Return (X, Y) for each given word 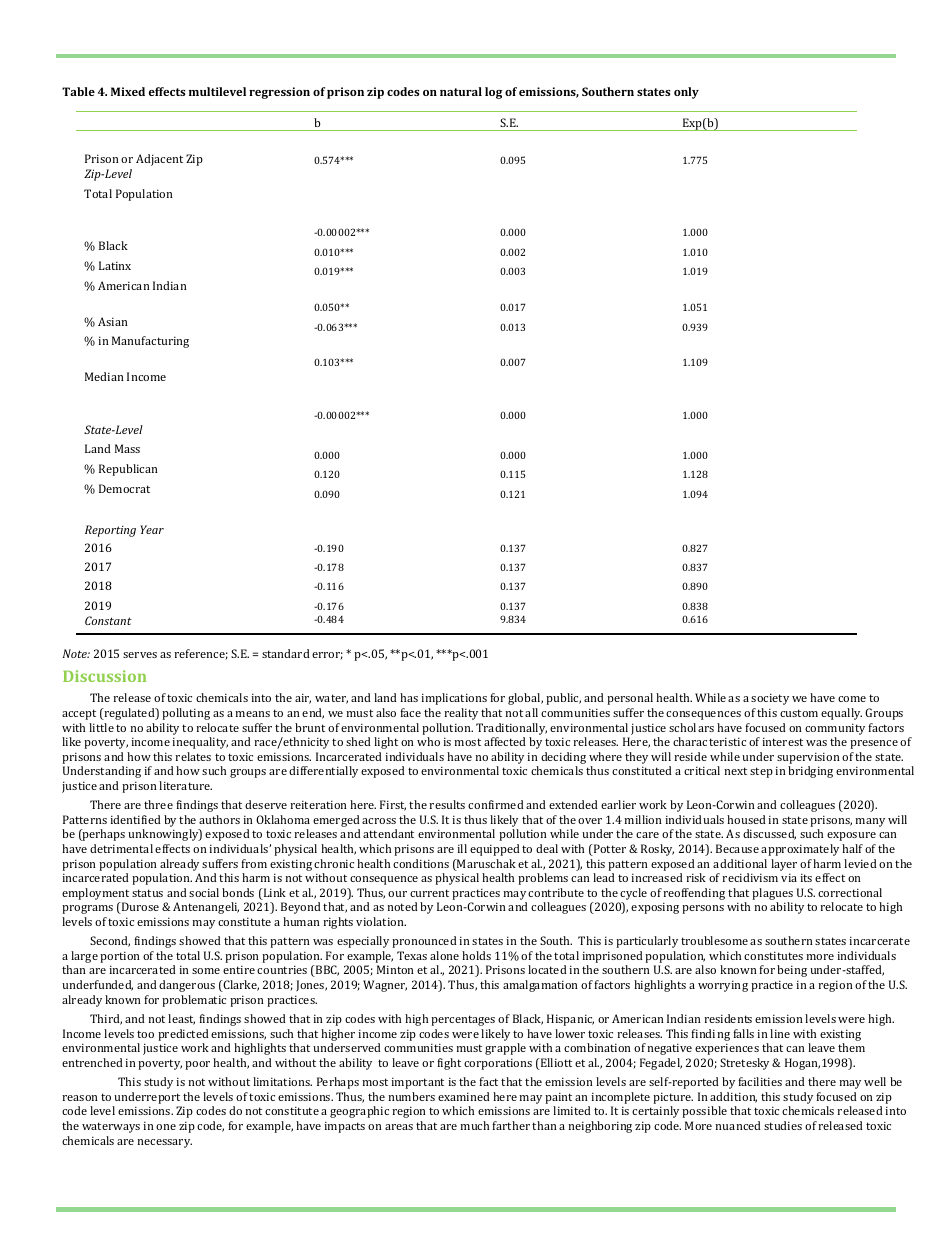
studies (783, 1125)
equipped (495, 850)
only (686, 93)
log (493, 93)
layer (784, 865)
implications (454, 699)
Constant (108, 620)
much (474, 1125)
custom (799, 713)
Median (104, 376)
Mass (127, 448)
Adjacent (159, 160)
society (770, 699)
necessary (164, 1143)
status (147, 893)
